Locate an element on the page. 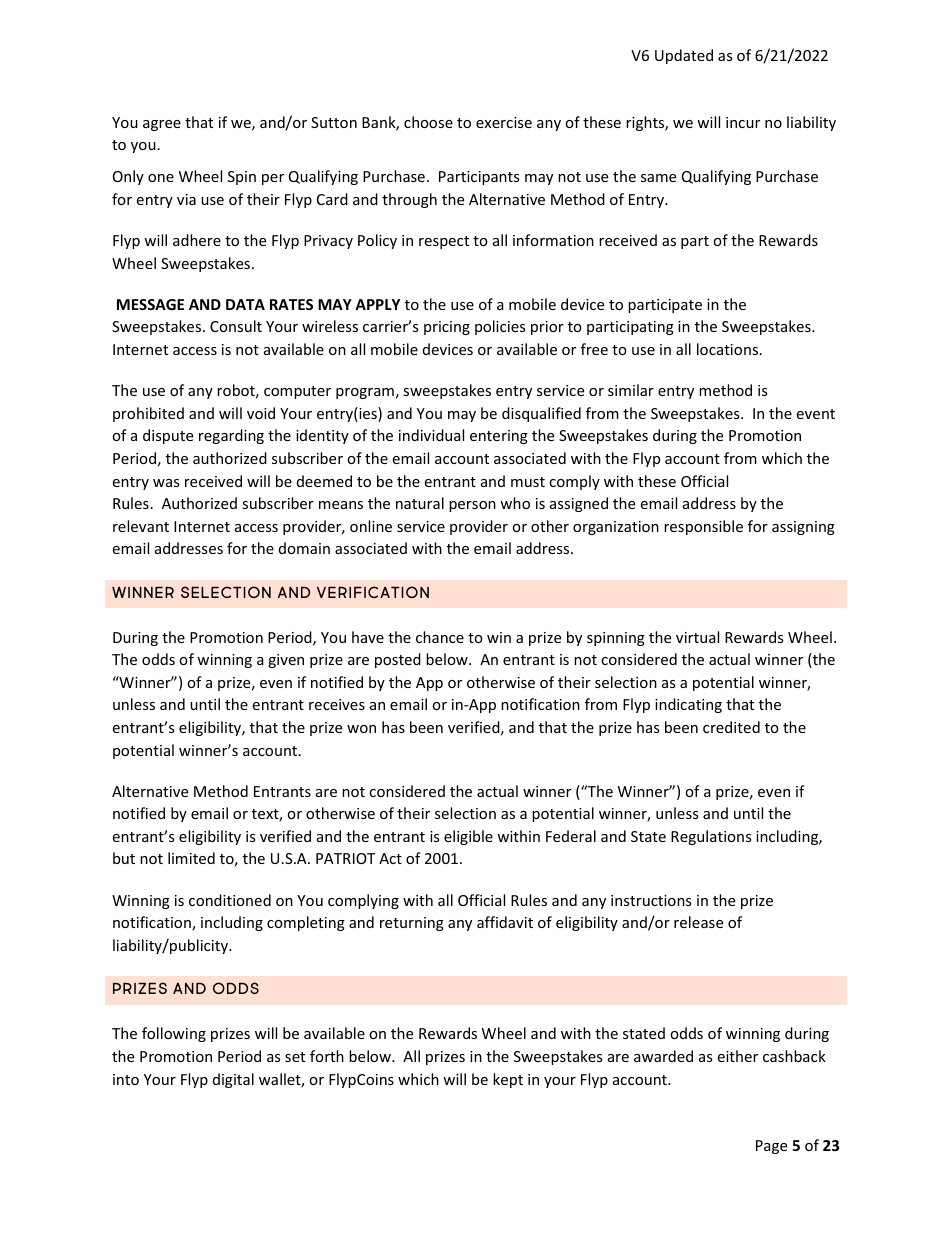 The width and height of the document is (952, 1233). virtual is located at coordinates (697, 637).
